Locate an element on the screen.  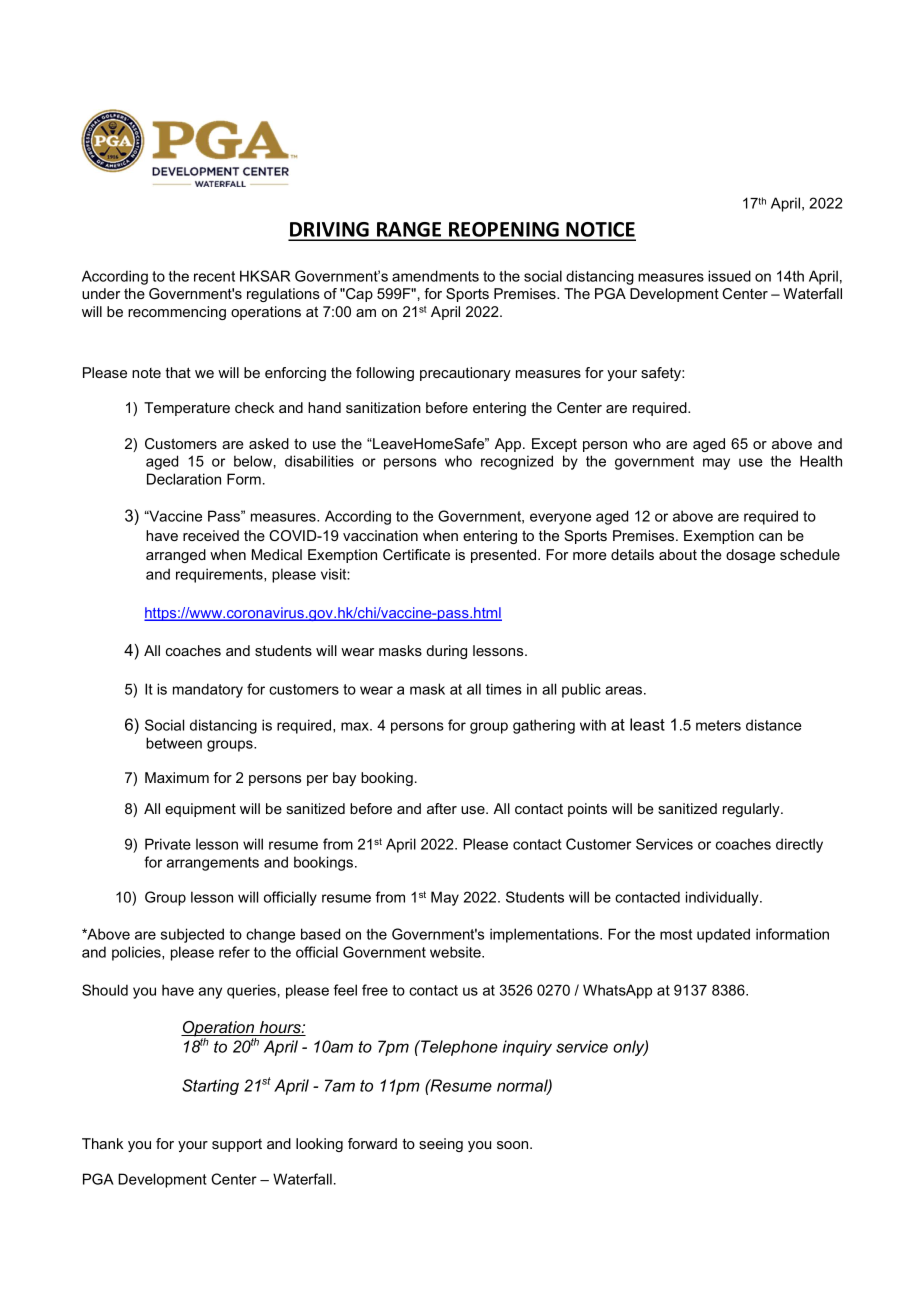
individually is located at coordinates (723, 898).
